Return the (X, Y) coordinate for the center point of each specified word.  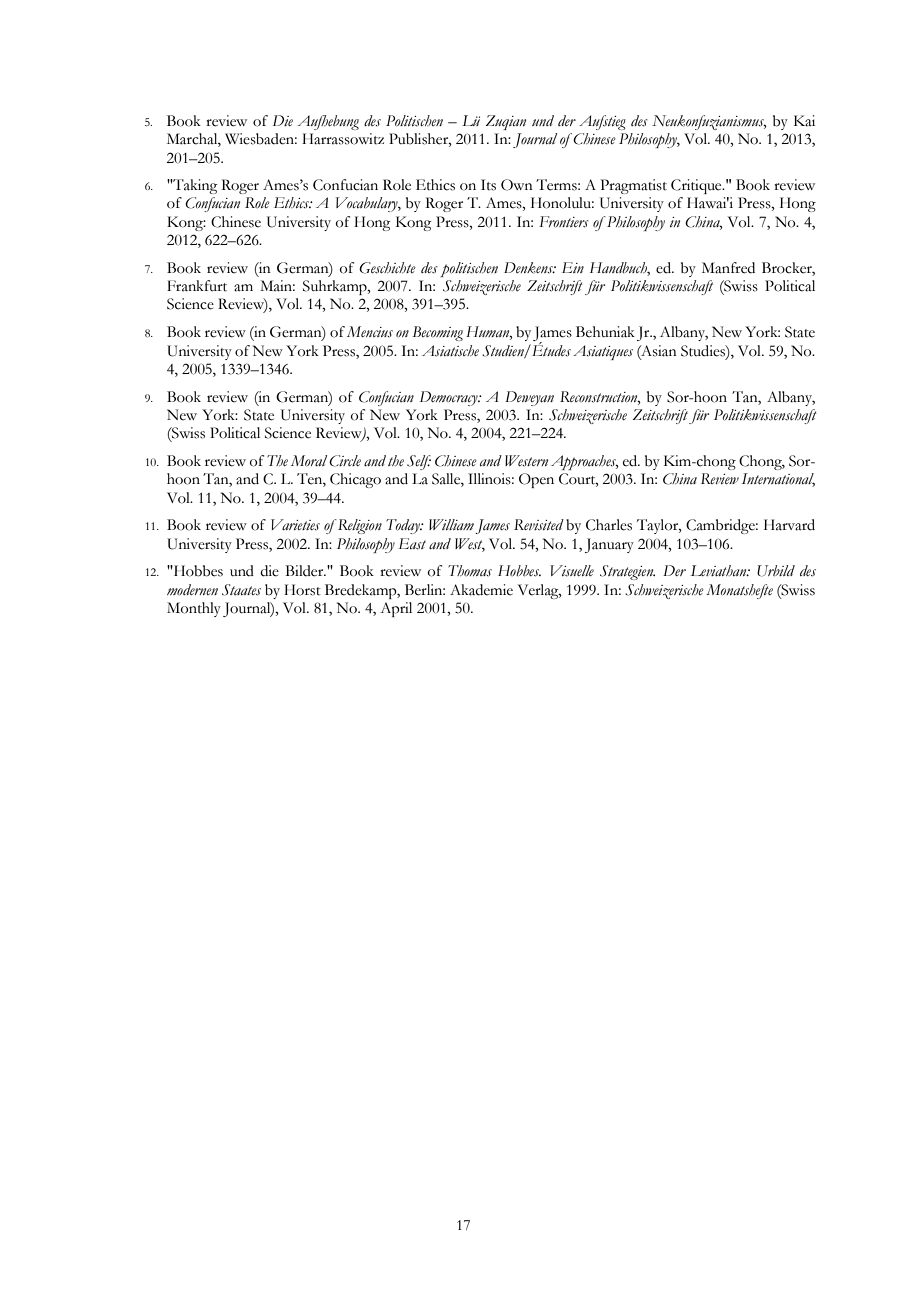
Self (419, 462)
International (778, 480)
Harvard (789, 525)
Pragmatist (634, 186)
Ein (573, 267)
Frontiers (564, 222)
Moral (309, 461)
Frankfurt (197, 286)
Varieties (295, 525)
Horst (302, 590)
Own (517, 185)
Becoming (437, 333)
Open (536, 480)
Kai (804, 121)
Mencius (370, 331)
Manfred (728, 268)
